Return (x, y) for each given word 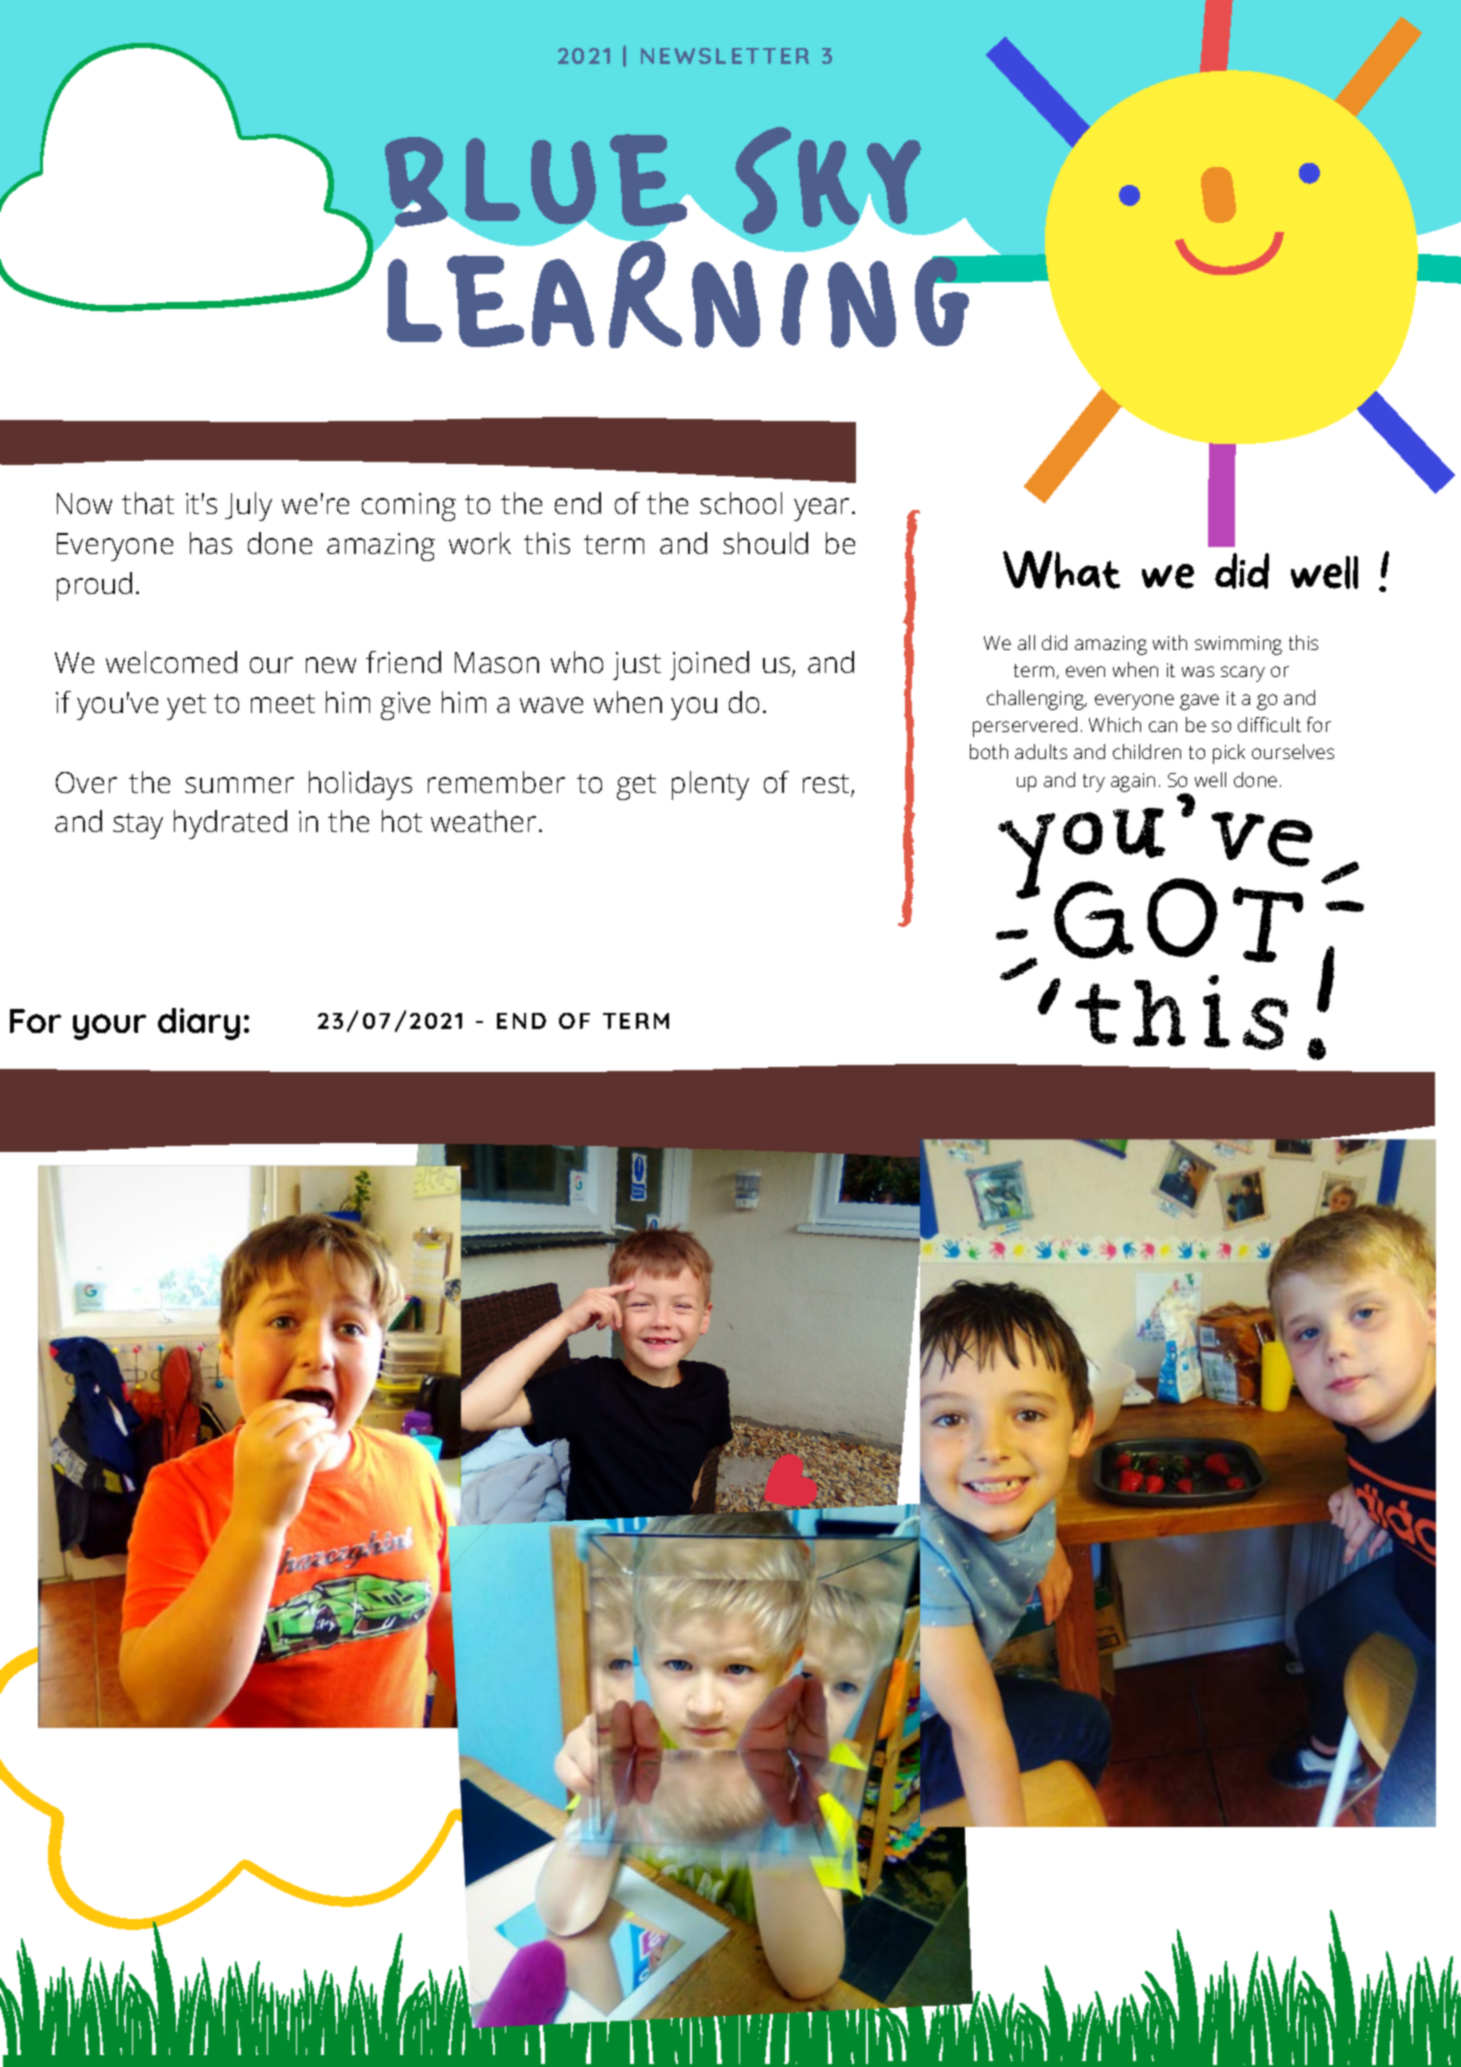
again (1133, 782)
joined (709, 665)
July (248, 506)
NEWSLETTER (725, 56)
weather (483, 821)
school (741, 503)
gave (1199, 702)
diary (199, 1024)
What (1061, 570)
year (821, 509)
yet (186, 707)
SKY (828, 181)
